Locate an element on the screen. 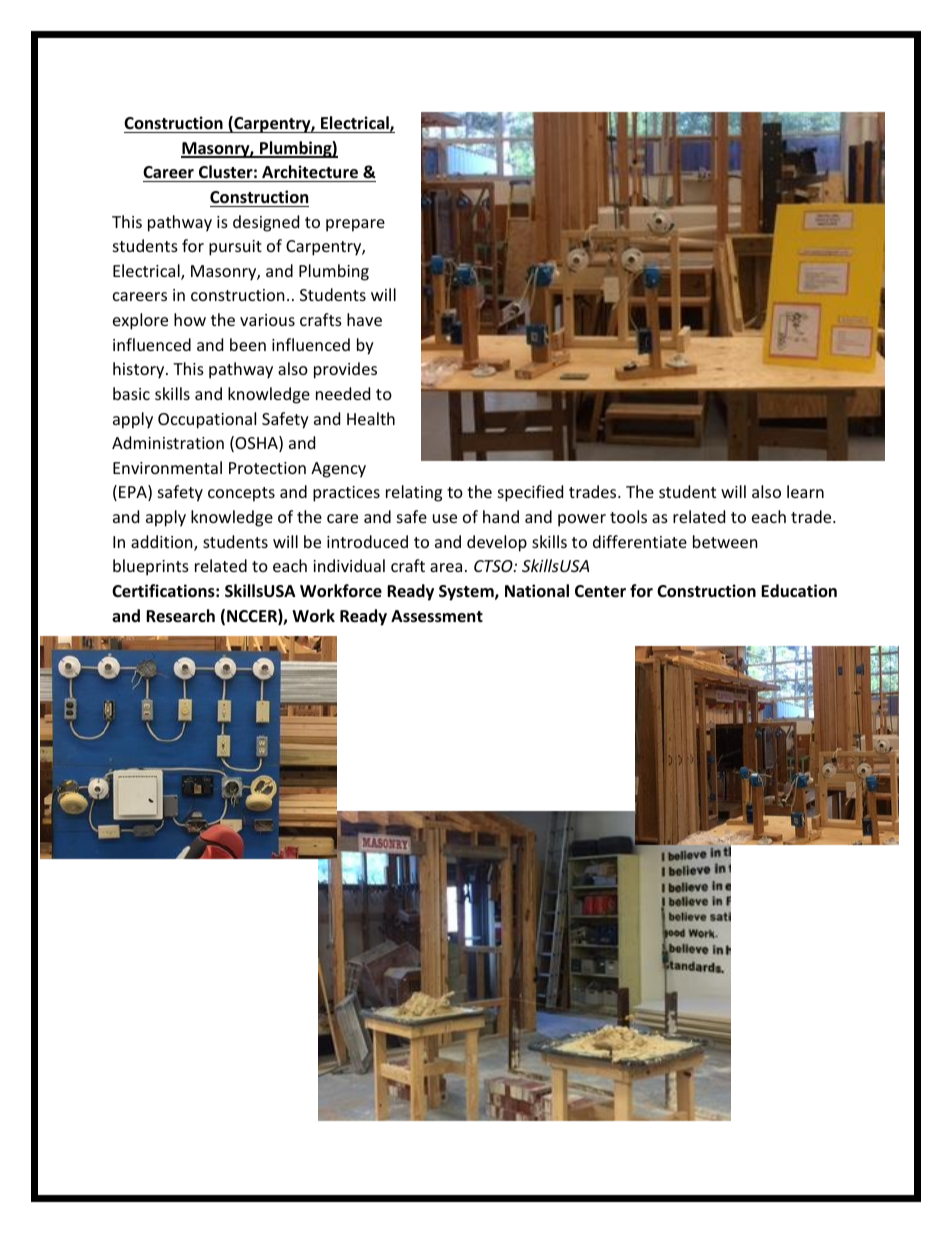 Image resolution: width=952 pixels, height=1233 pixels. have is located at coordinates (364, 319).
